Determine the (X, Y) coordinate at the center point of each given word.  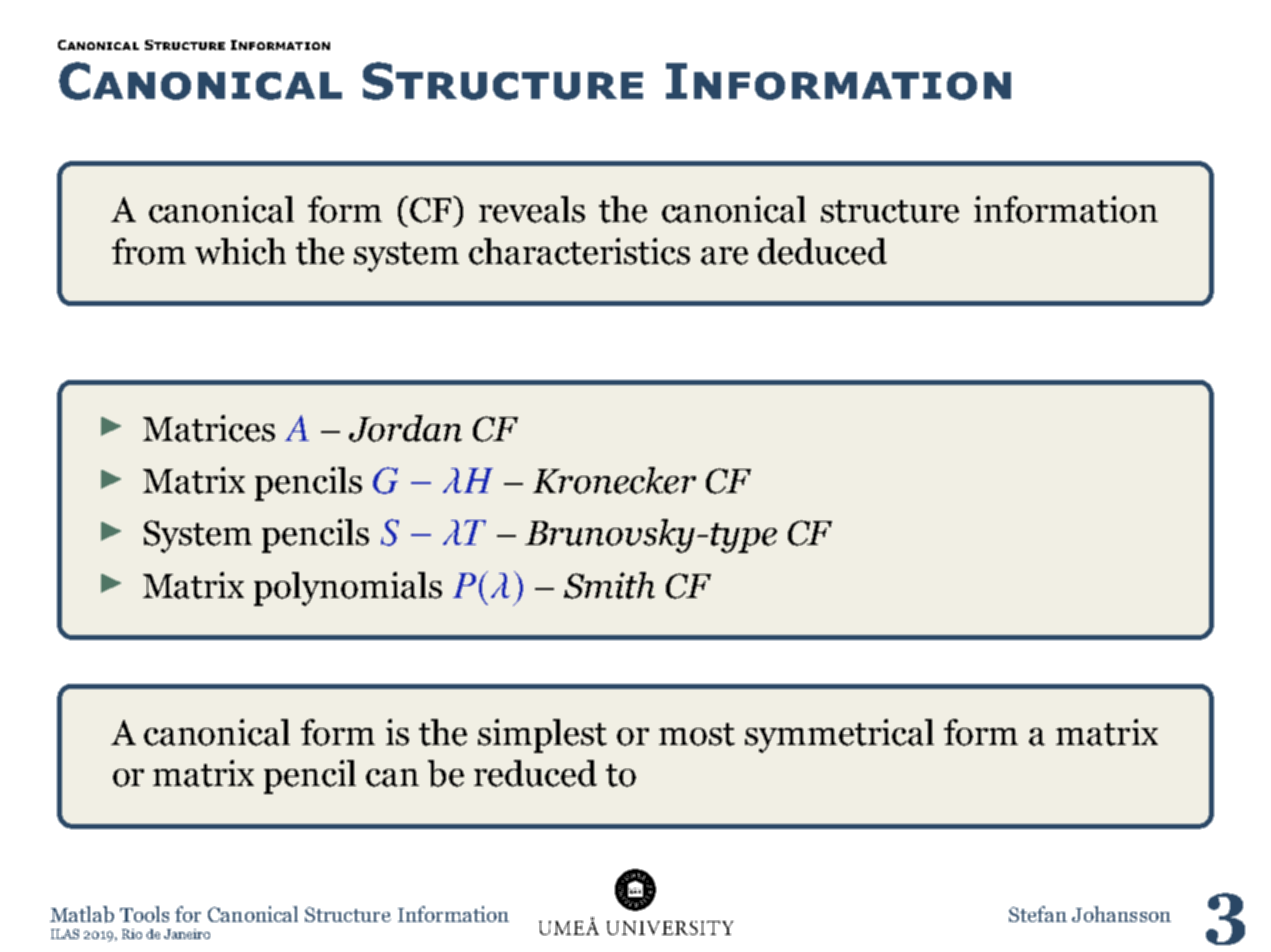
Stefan (1038, 914)
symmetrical (839, 736)
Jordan (405, 428)
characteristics (579, 251)
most (697, 734)
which (240, 251)
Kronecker (614, 480)
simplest (542, 736)
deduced (822, 251)
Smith (609, 585)
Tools (144, 914)
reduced (535, 773)
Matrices (209, 428)
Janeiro (187, 934)
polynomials (348, 589)
